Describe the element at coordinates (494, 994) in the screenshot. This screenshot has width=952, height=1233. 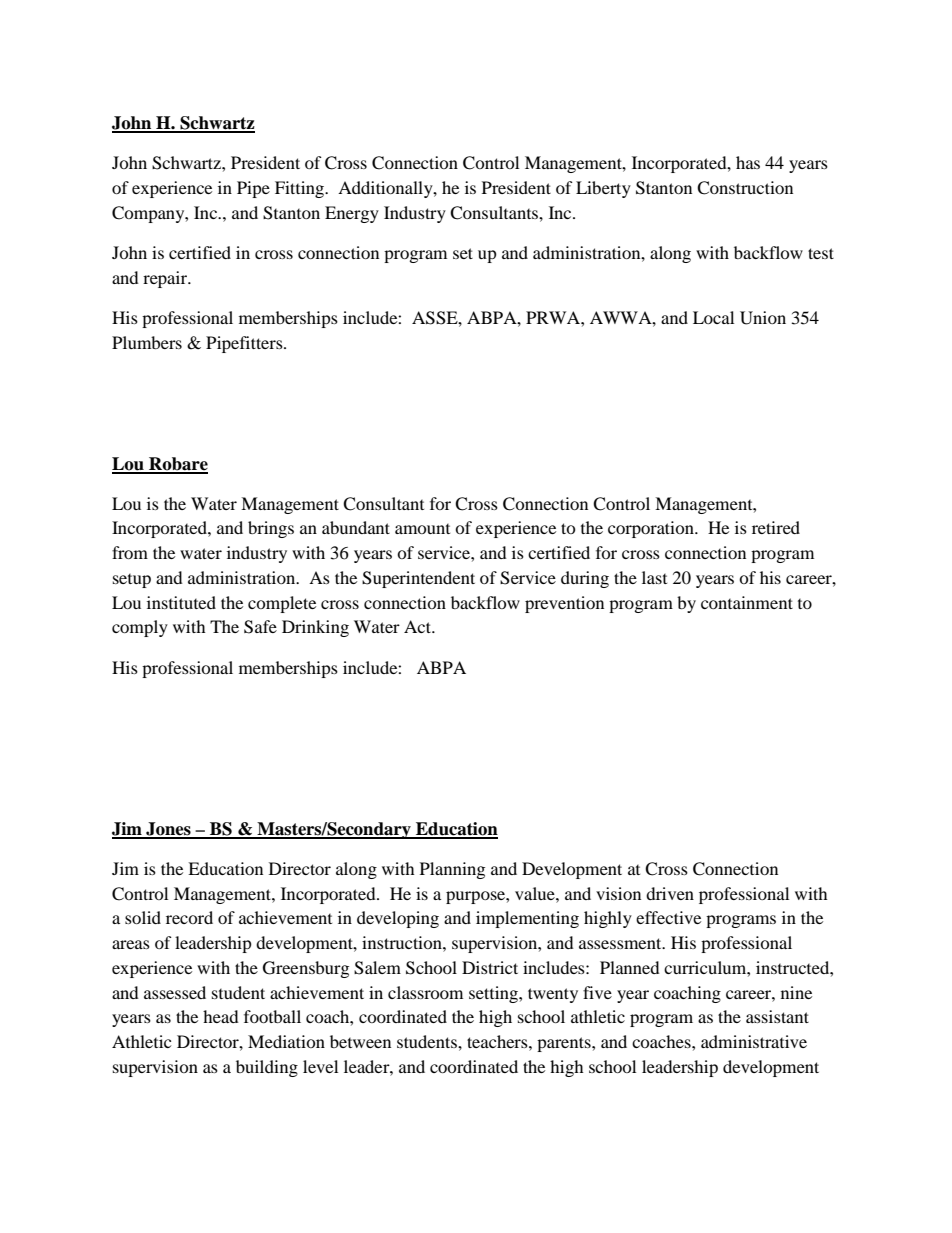
I see `setting` at that location.
